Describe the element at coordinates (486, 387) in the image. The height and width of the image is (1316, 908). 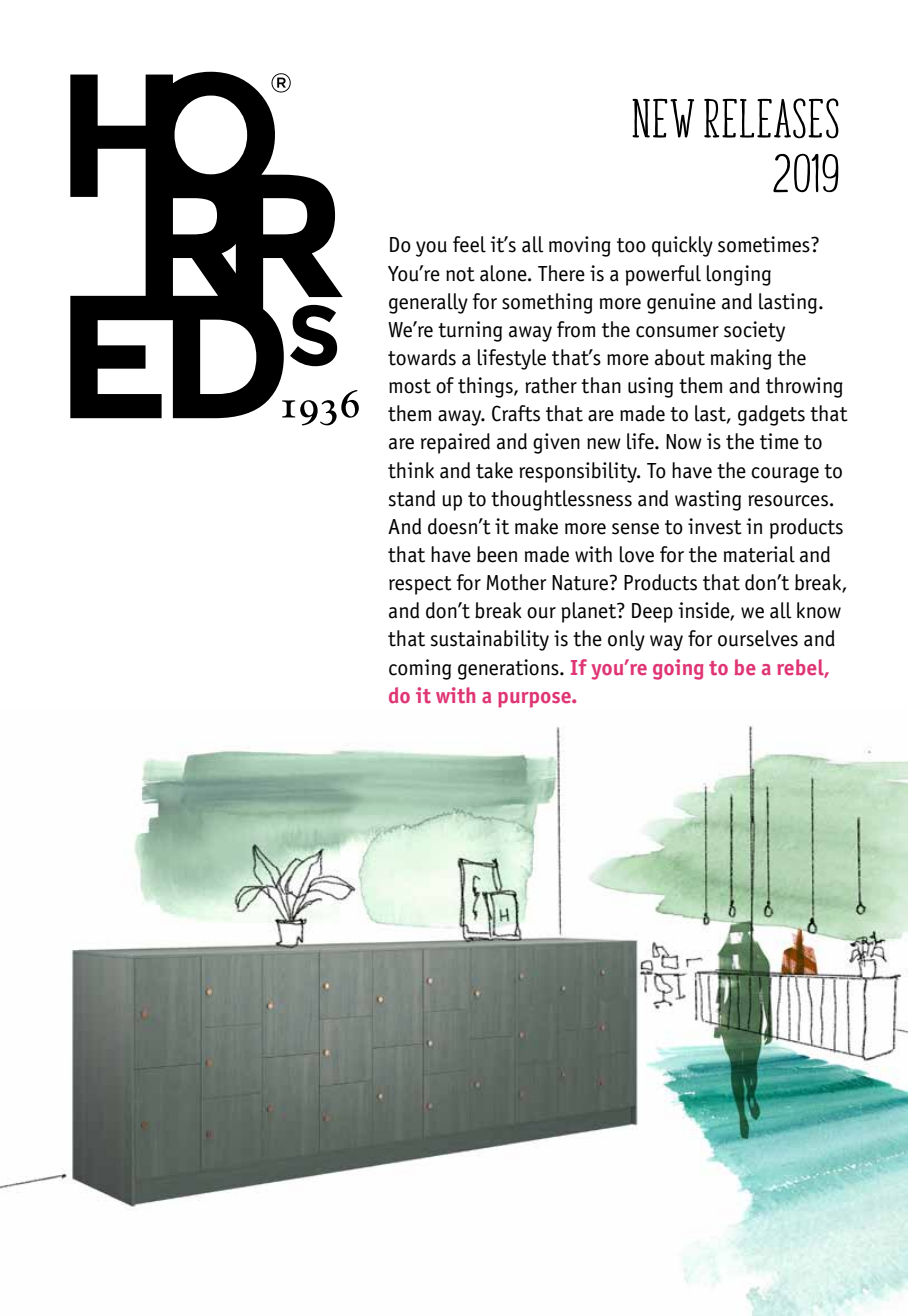
I see `things` at that location.
